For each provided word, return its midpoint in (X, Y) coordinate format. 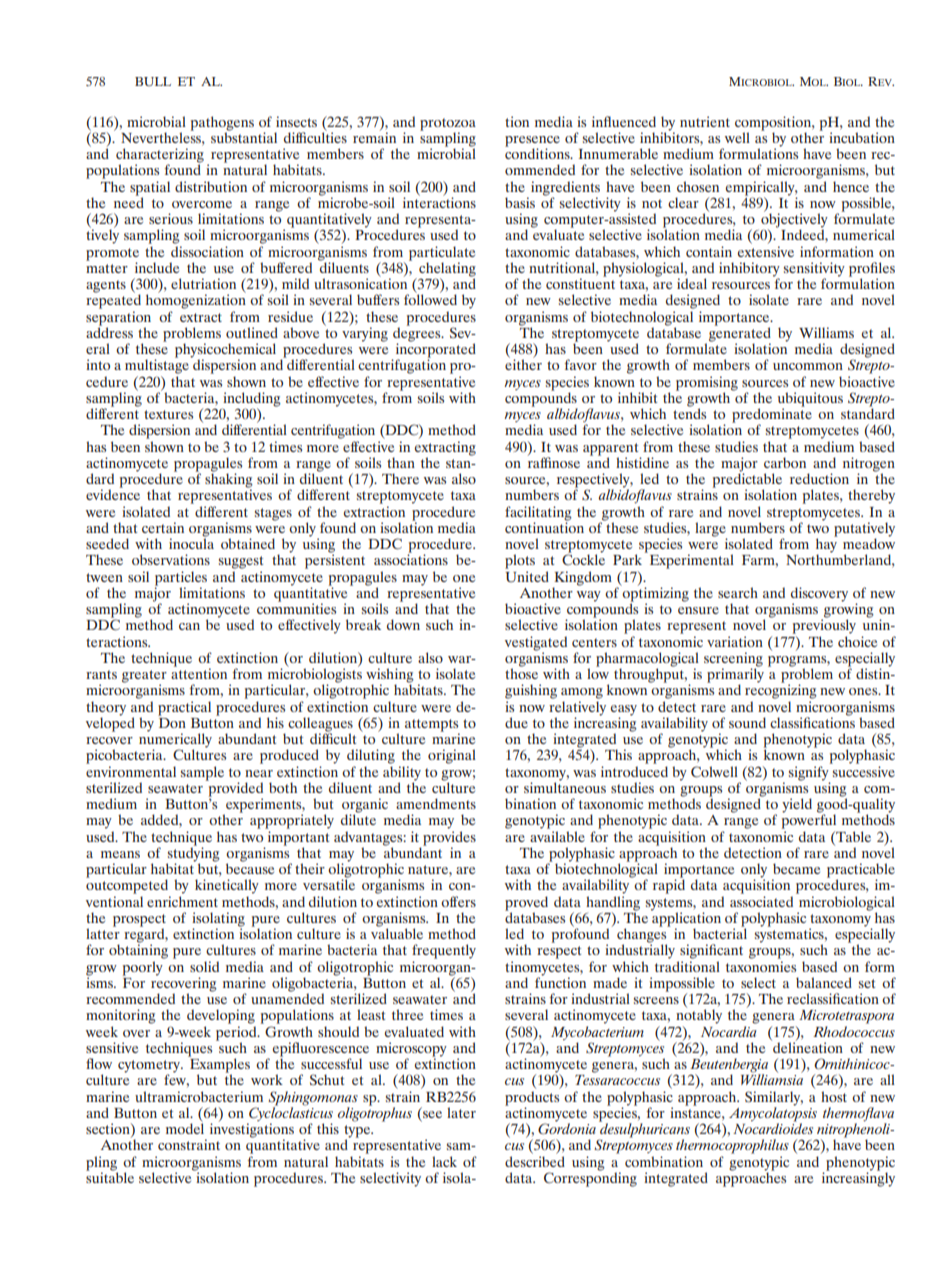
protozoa (448, 125)
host (834, 1095)
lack (444, 1161)
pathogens (222, 124)
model (185, 1127)
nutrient (705, 121)
